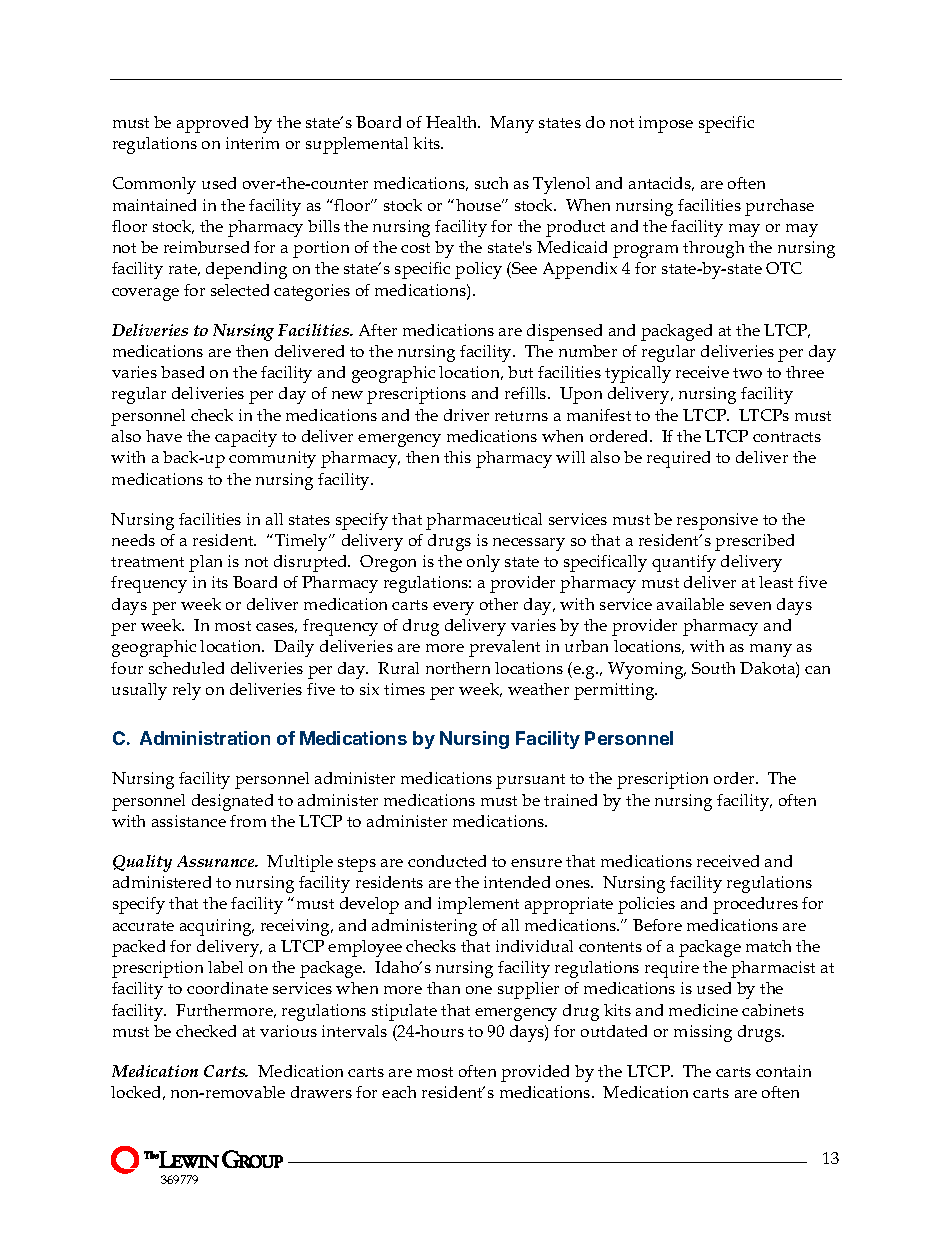  Describe the element at coordinates (447, 861) in the page. I see `conducted` at that location.
